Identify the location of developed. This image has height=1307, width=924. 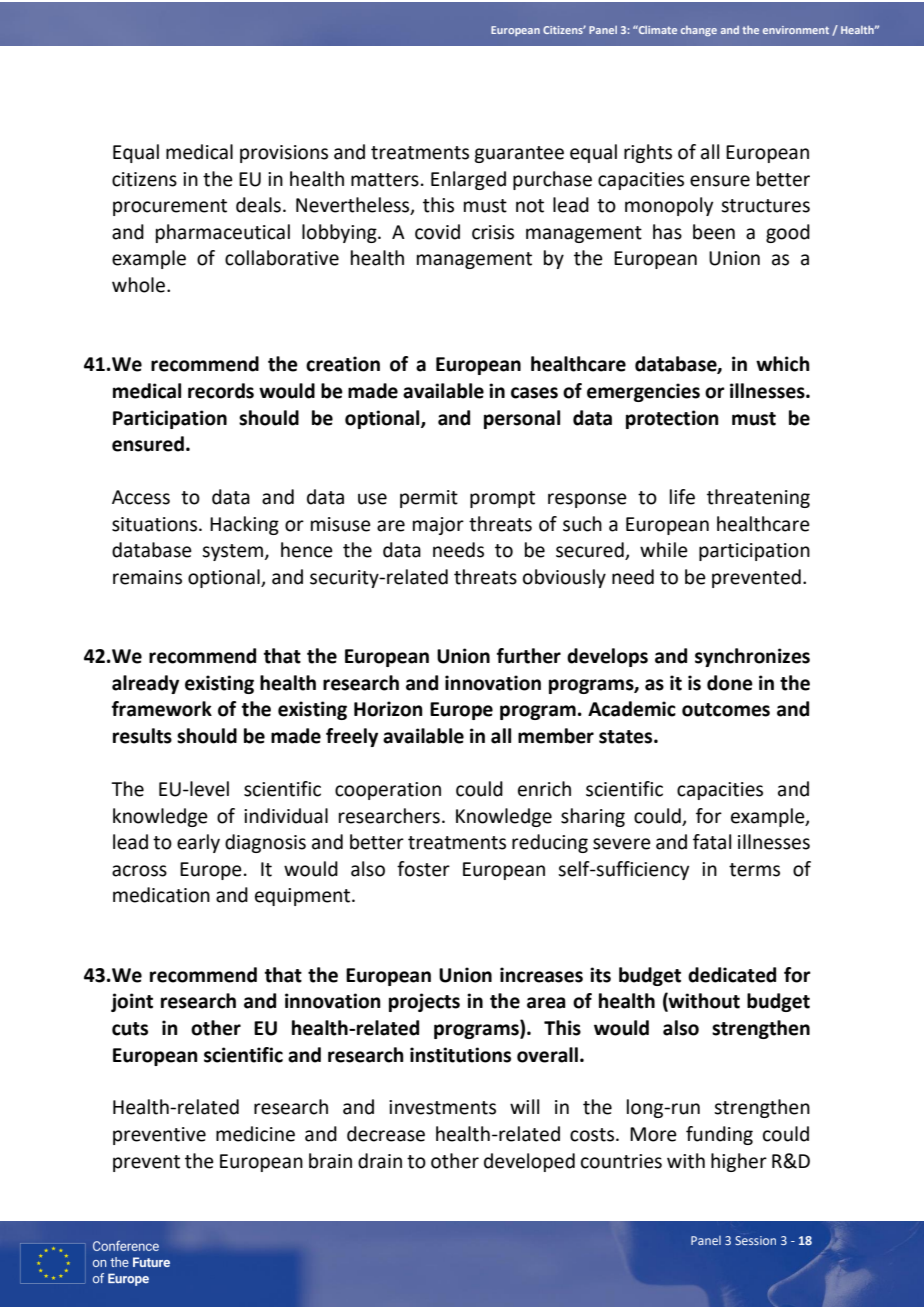
(529, 1162).
